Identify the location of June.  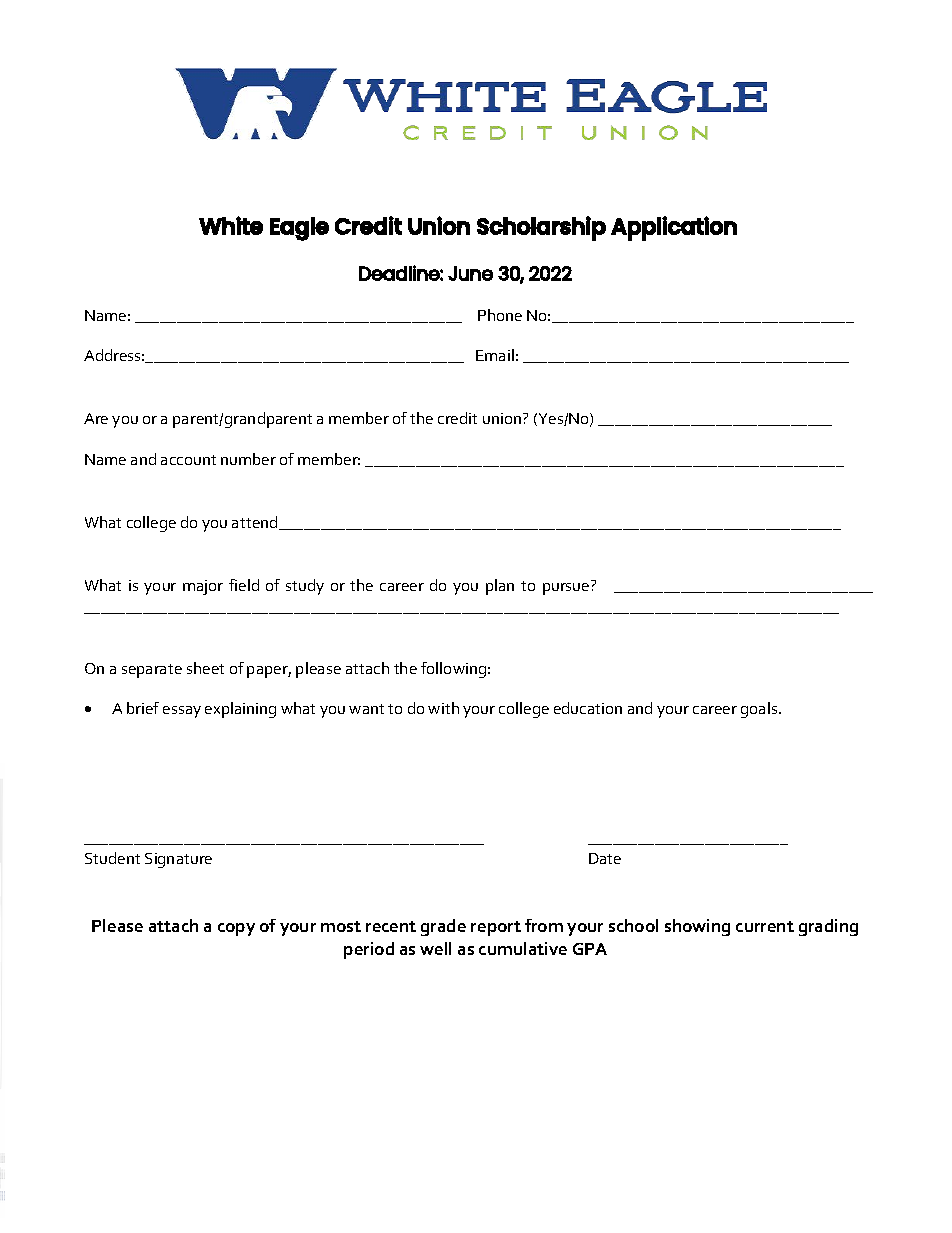
(470, 273).
